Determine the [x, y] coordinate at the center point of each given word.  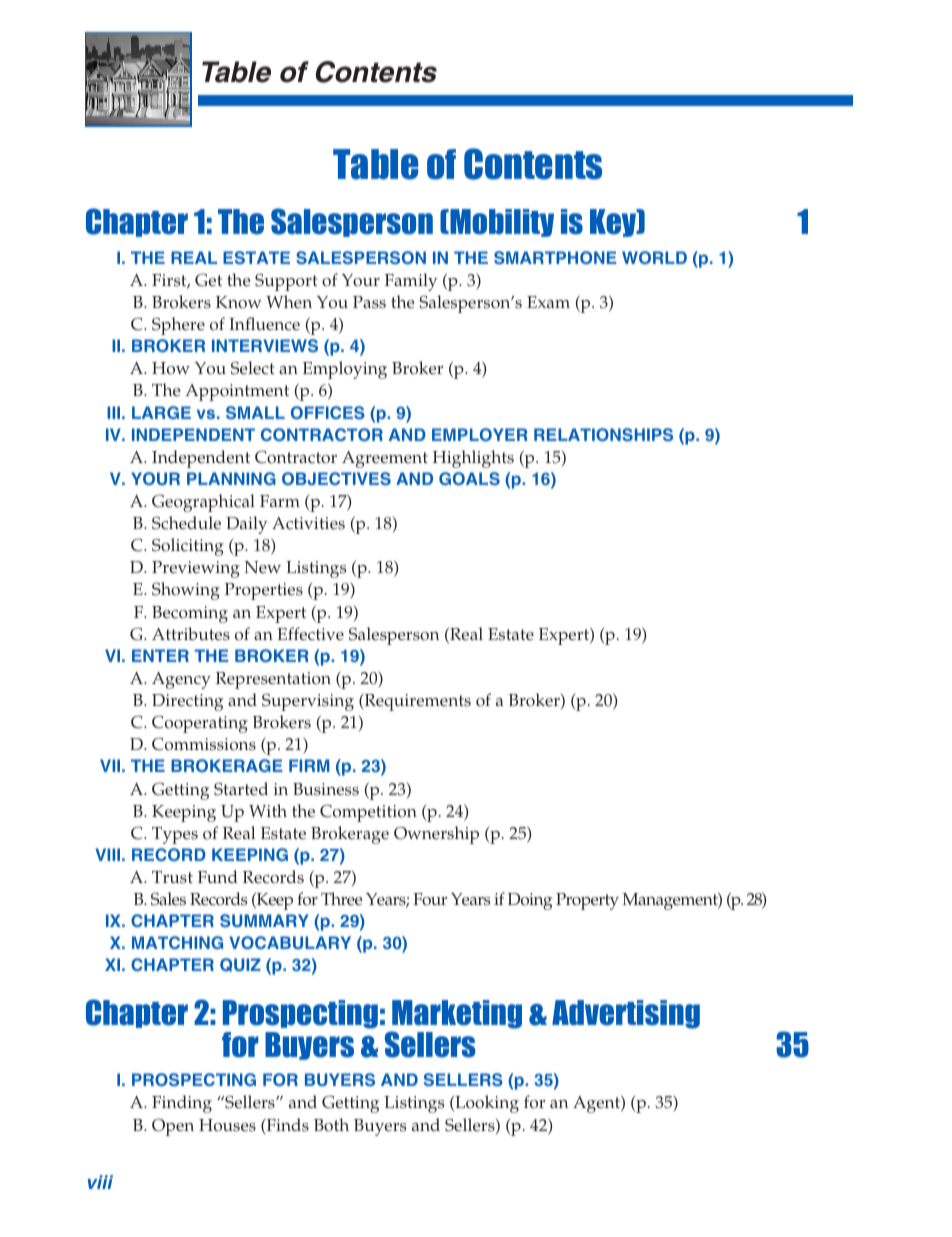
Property [587, 901]
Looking [486, 1104]
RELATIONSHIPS [603, 435]
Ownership [436, 835]
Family [411, 282]
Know [239, 302]
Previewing [196, 569]
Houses [227, 1125]
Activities [308, 523]
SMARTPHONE [555, 258]
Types [175, 835]
